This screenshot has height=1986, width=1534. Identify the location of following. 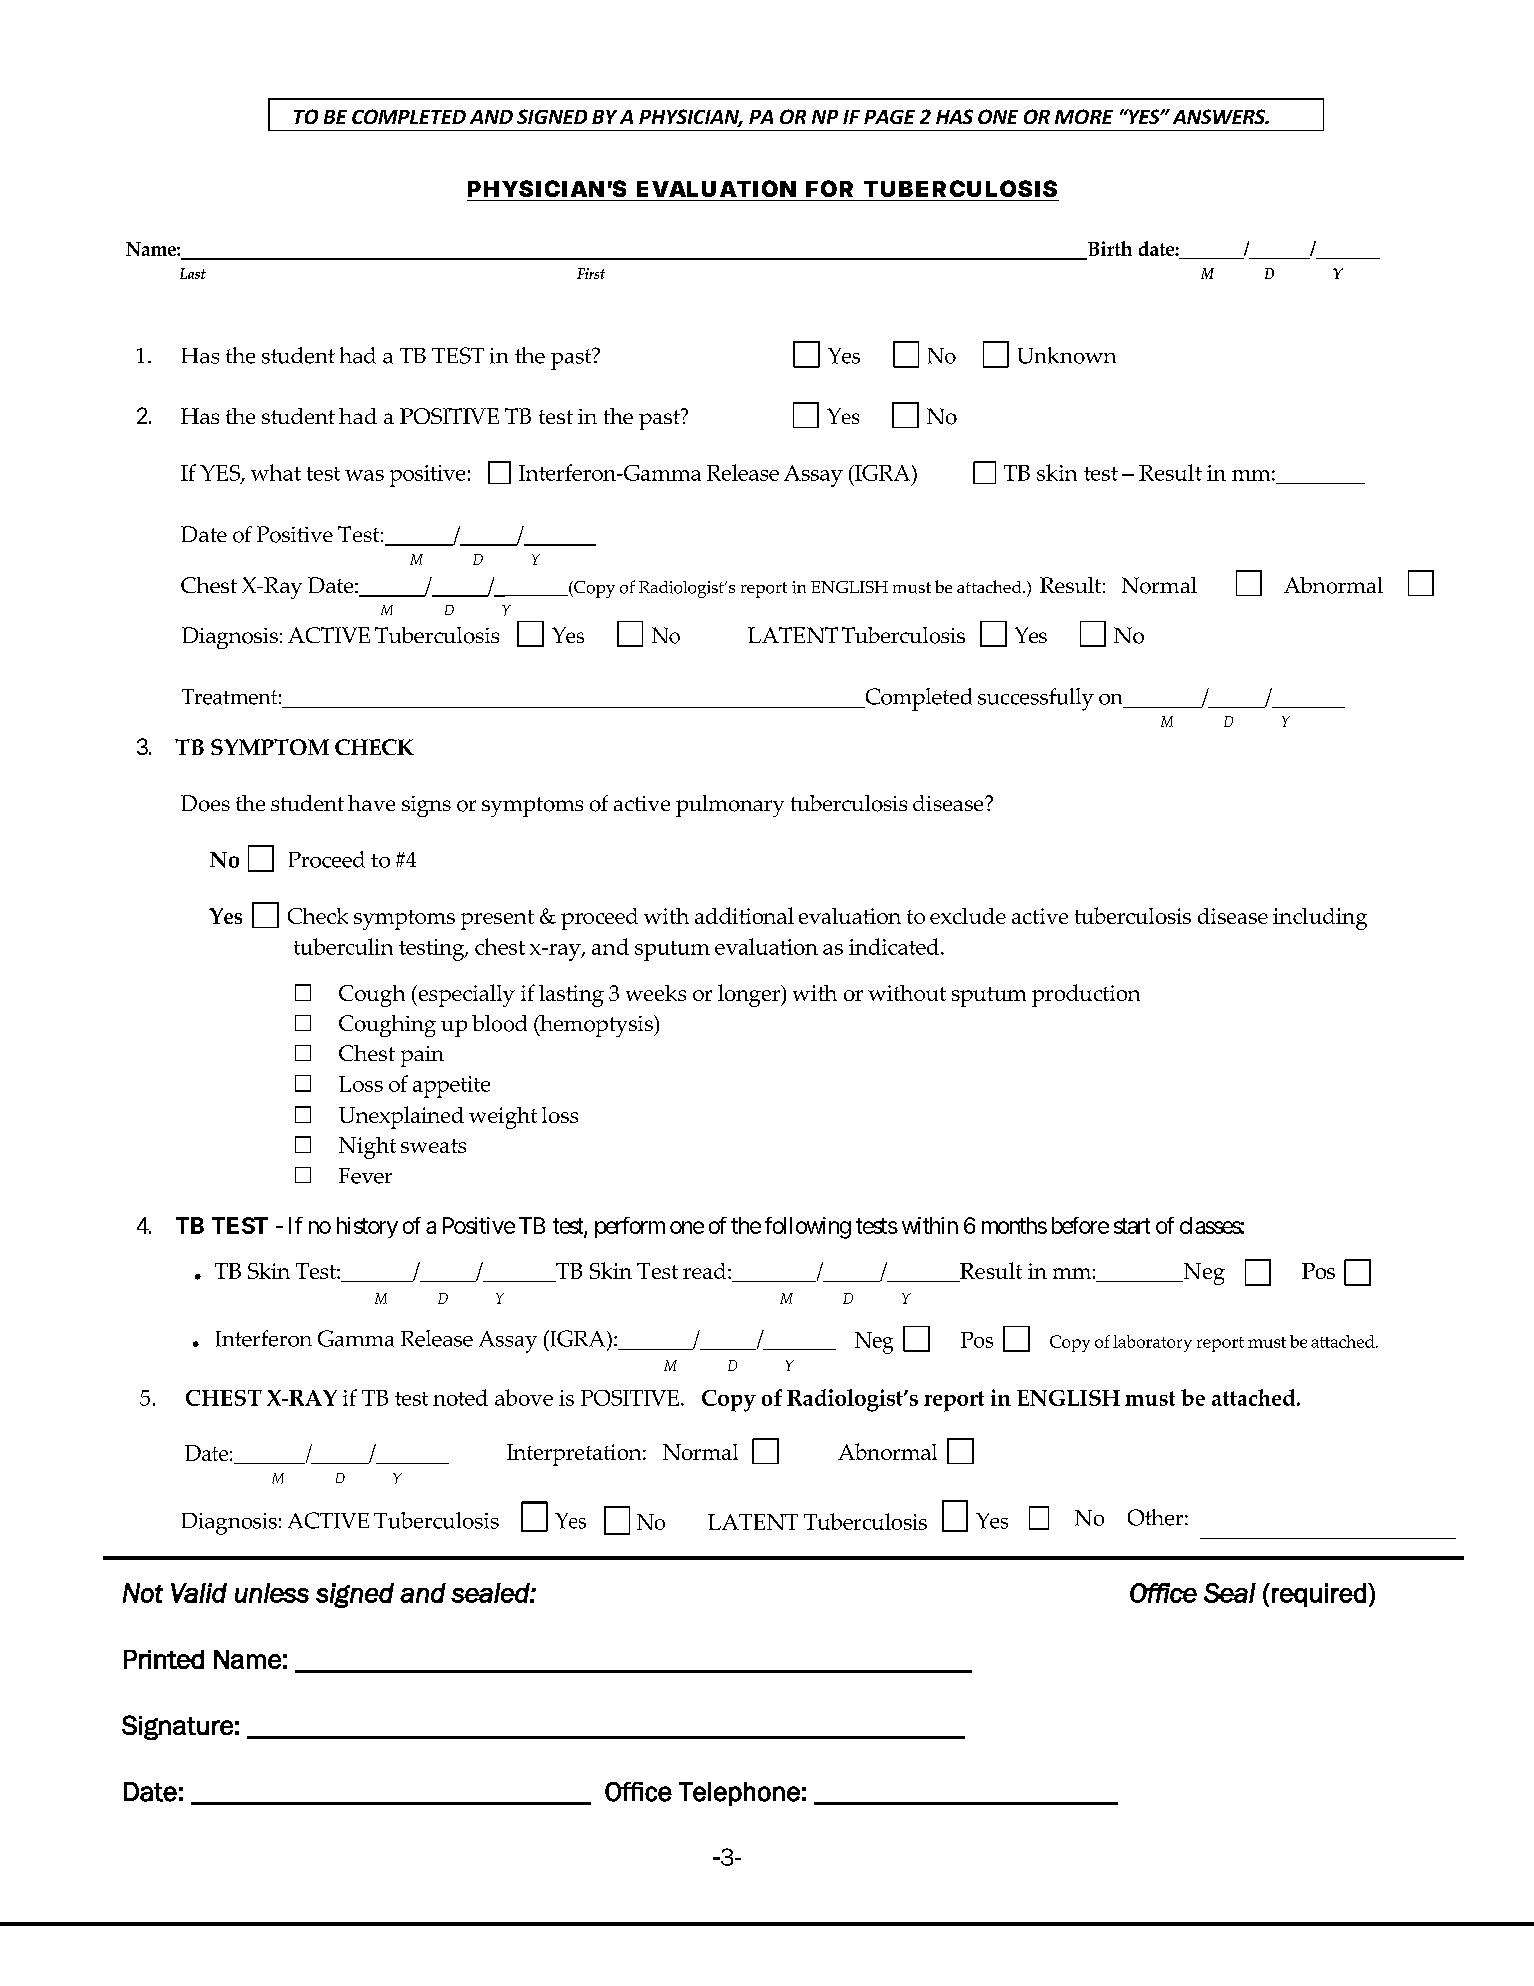
(808, 1228).
